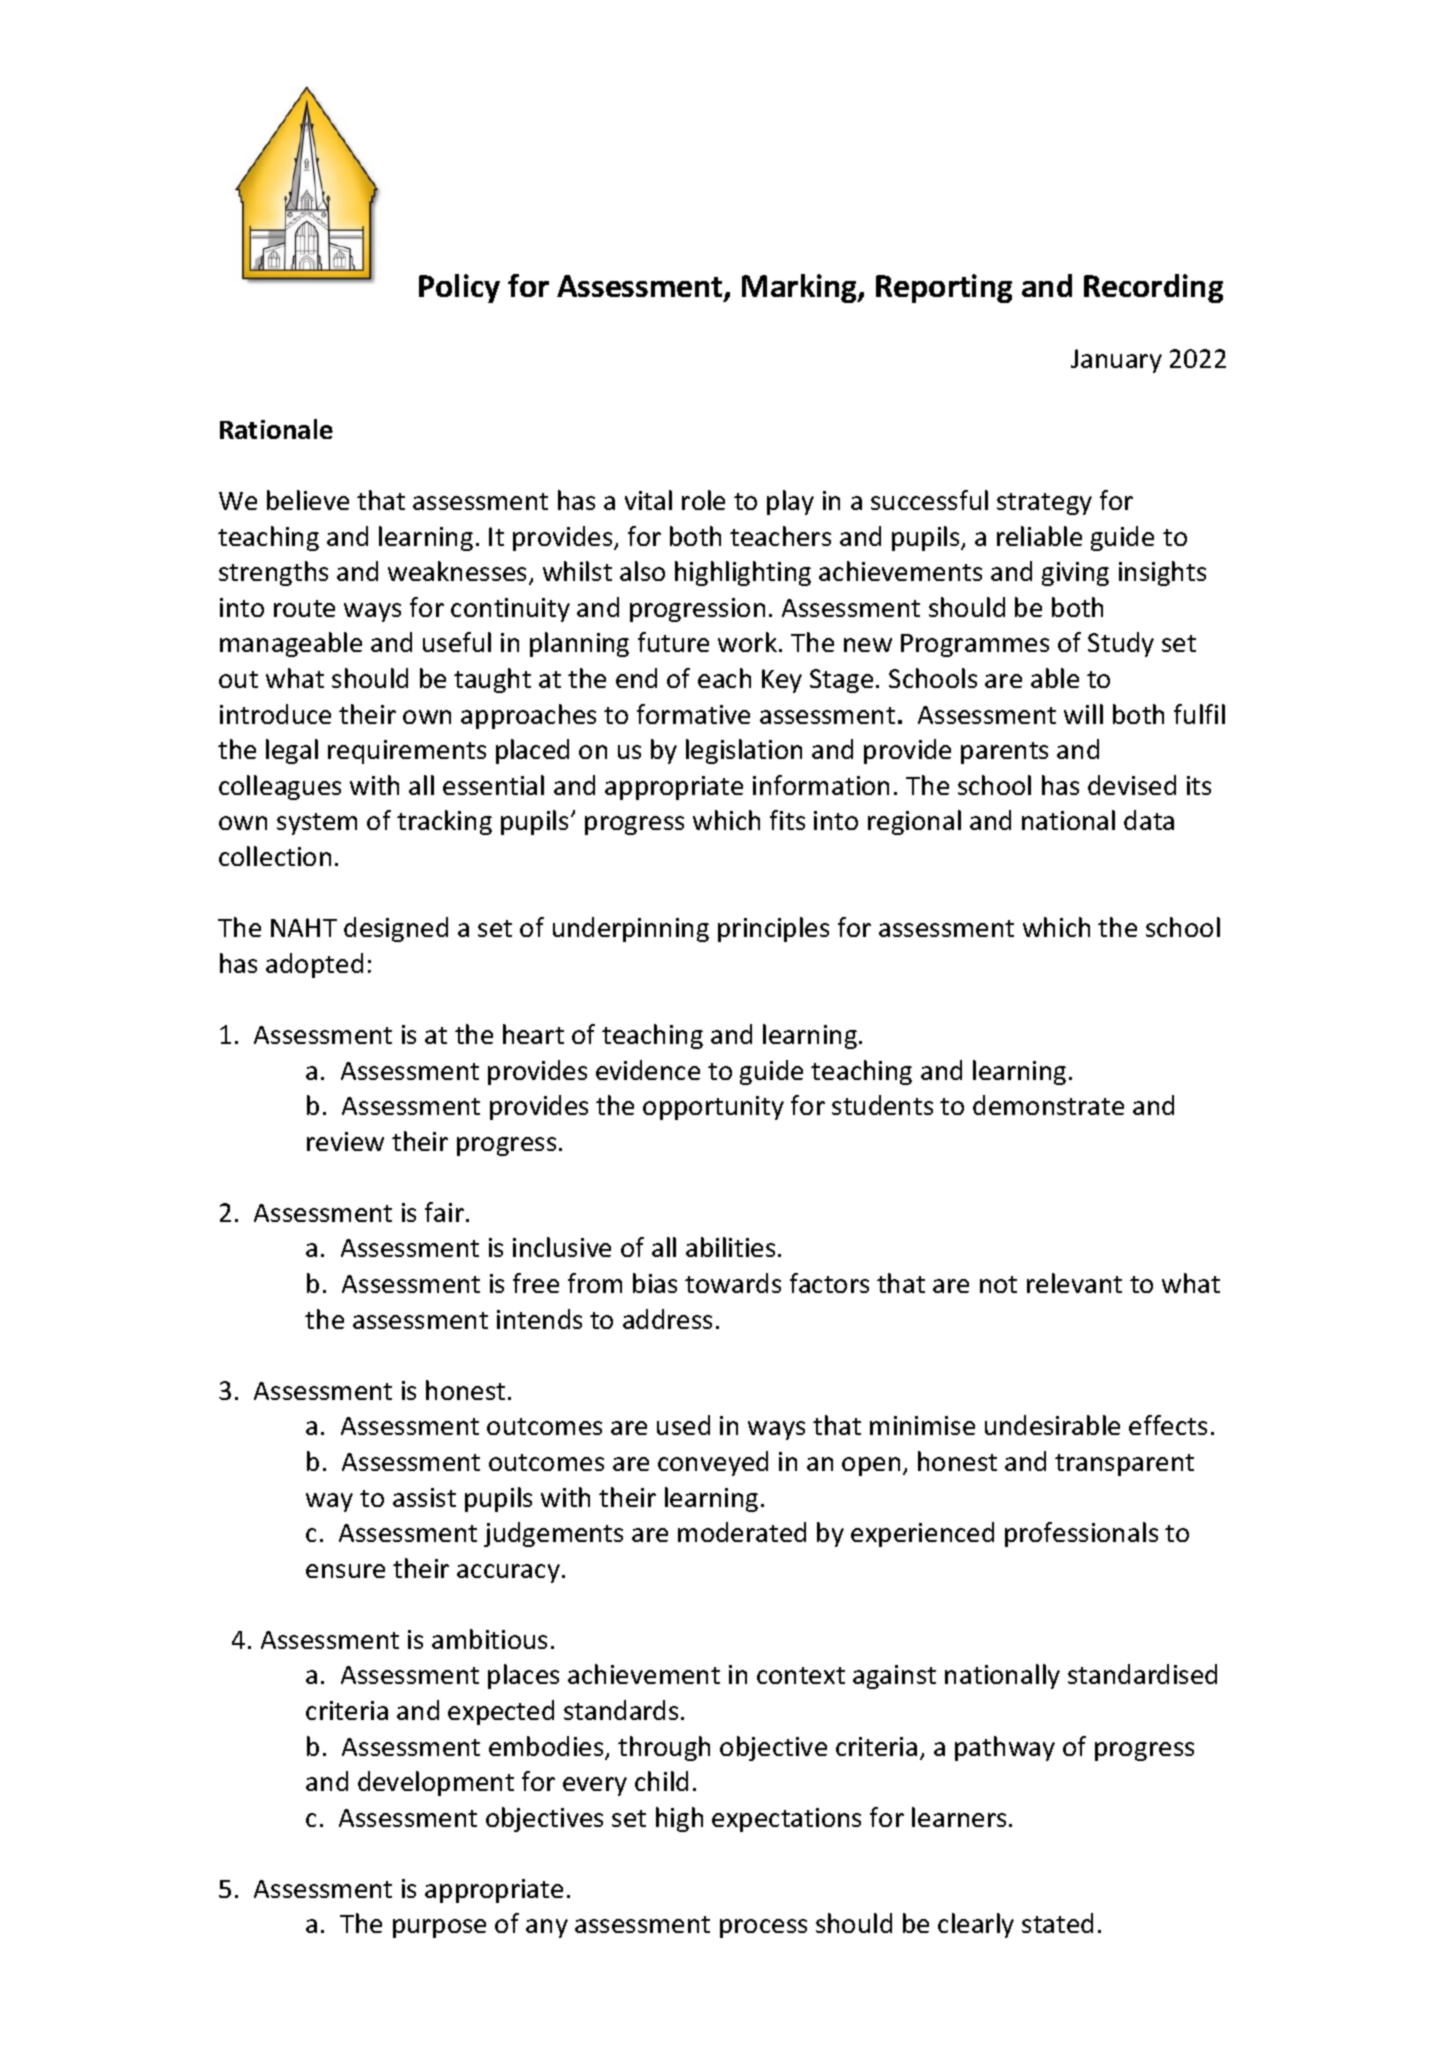 This screenshot has height=2045, width=1446. I want to click on used, so click(683, 1425).
